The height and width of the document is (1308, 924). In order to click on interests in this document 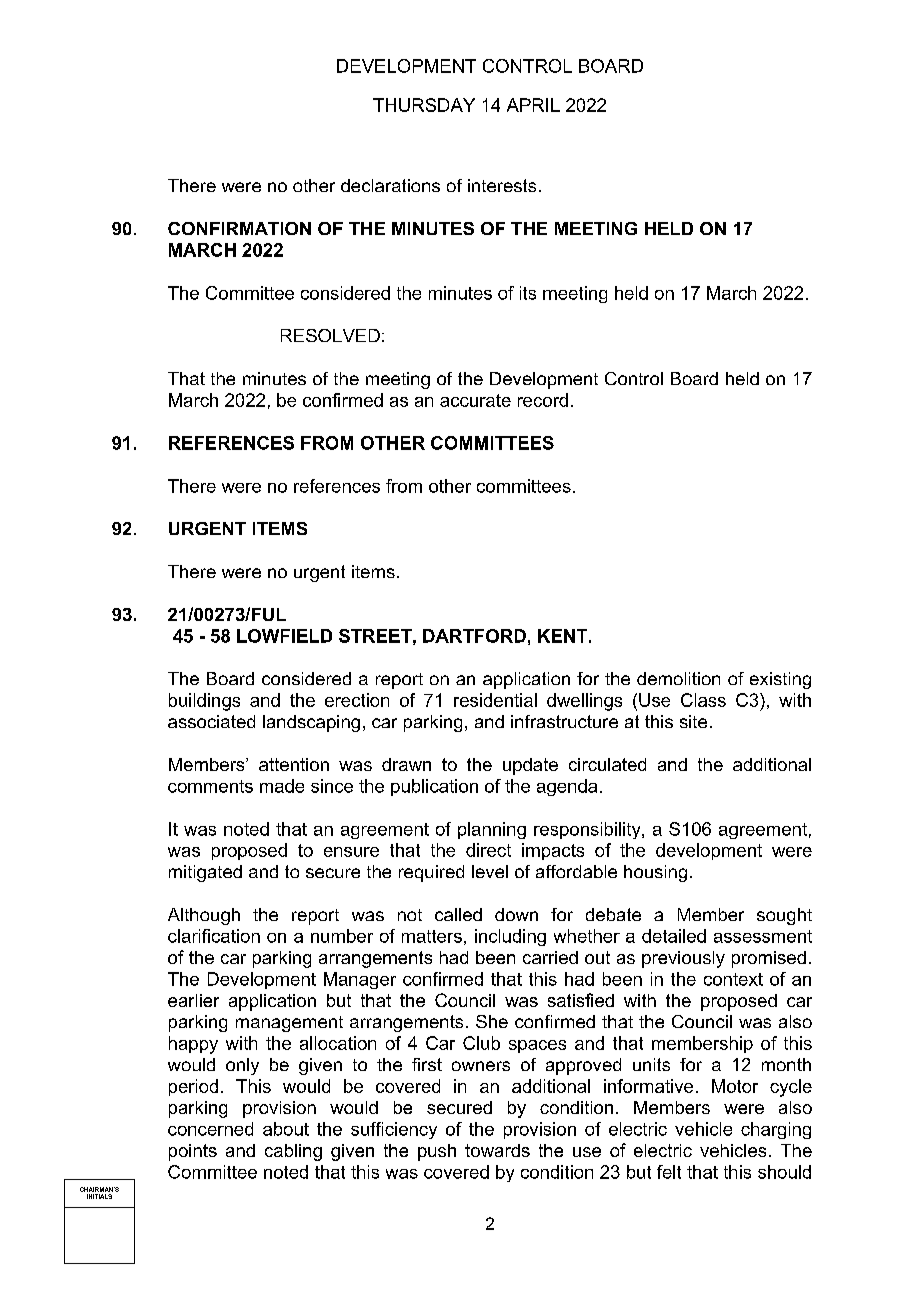, I will do `click(502, 185)`.
